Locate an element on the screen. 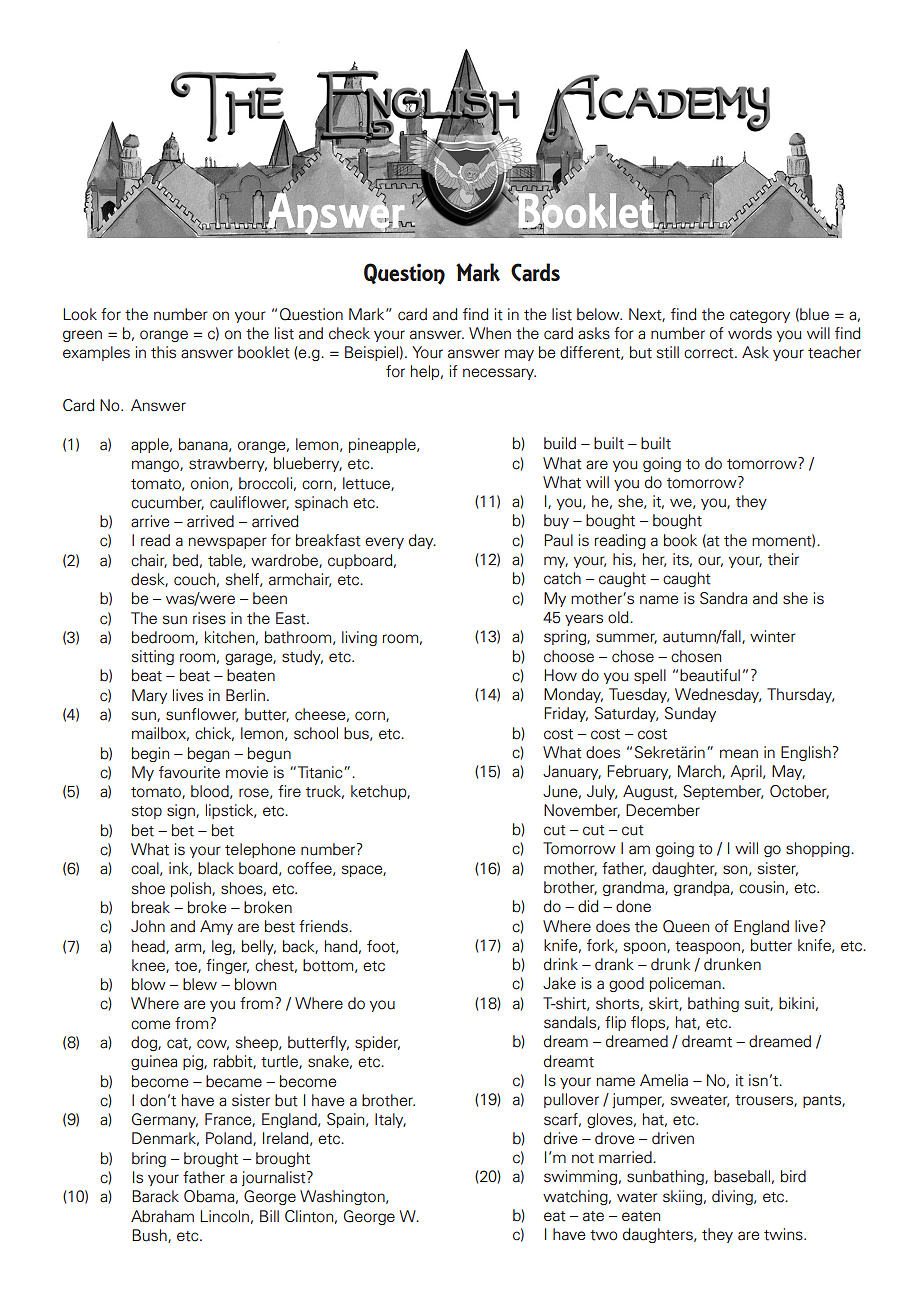 This screenshot has height=1311, width=924. Queen is located at coordinates (686, 926).
